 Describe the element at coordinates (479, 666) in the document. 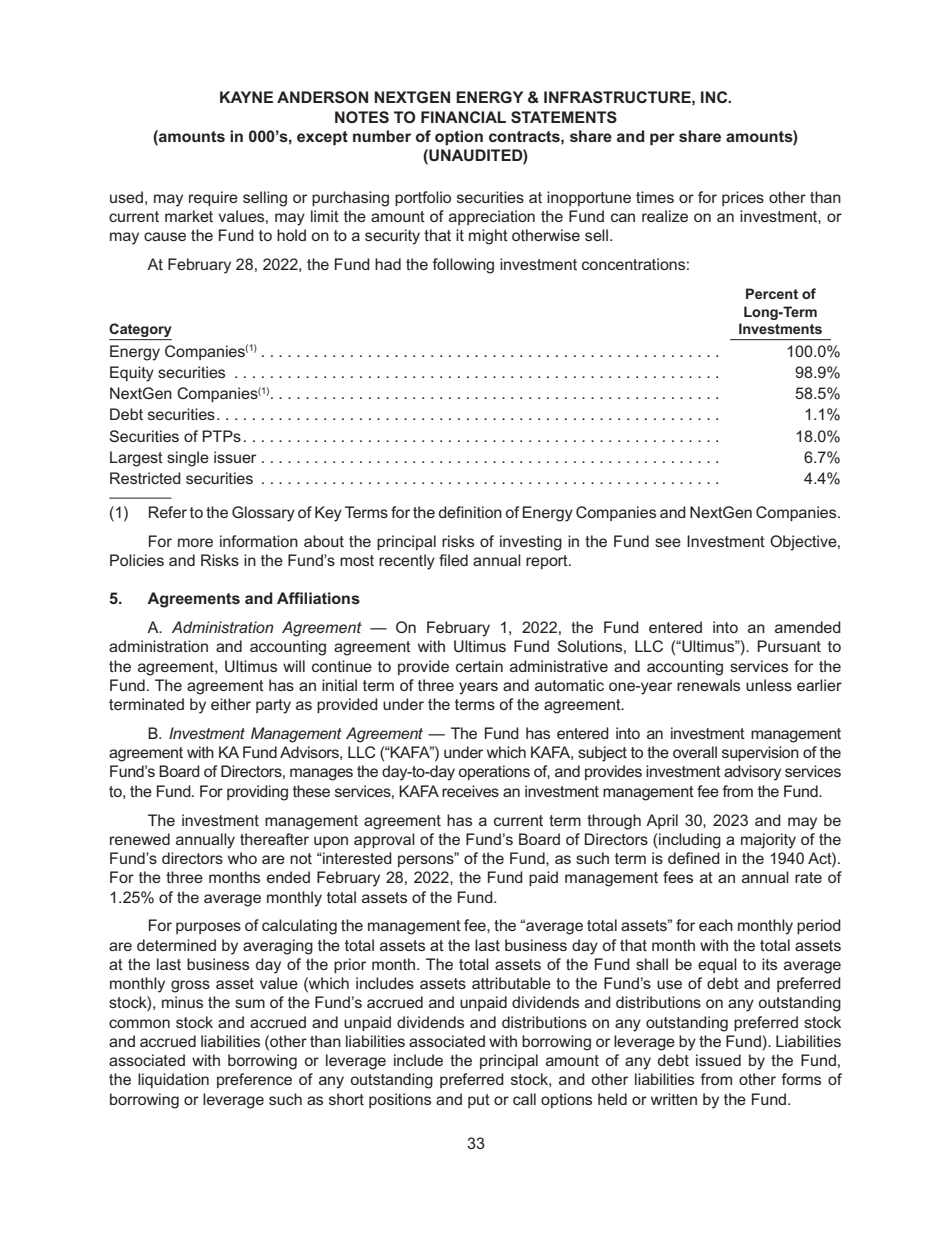

I see `certain` at that location.
